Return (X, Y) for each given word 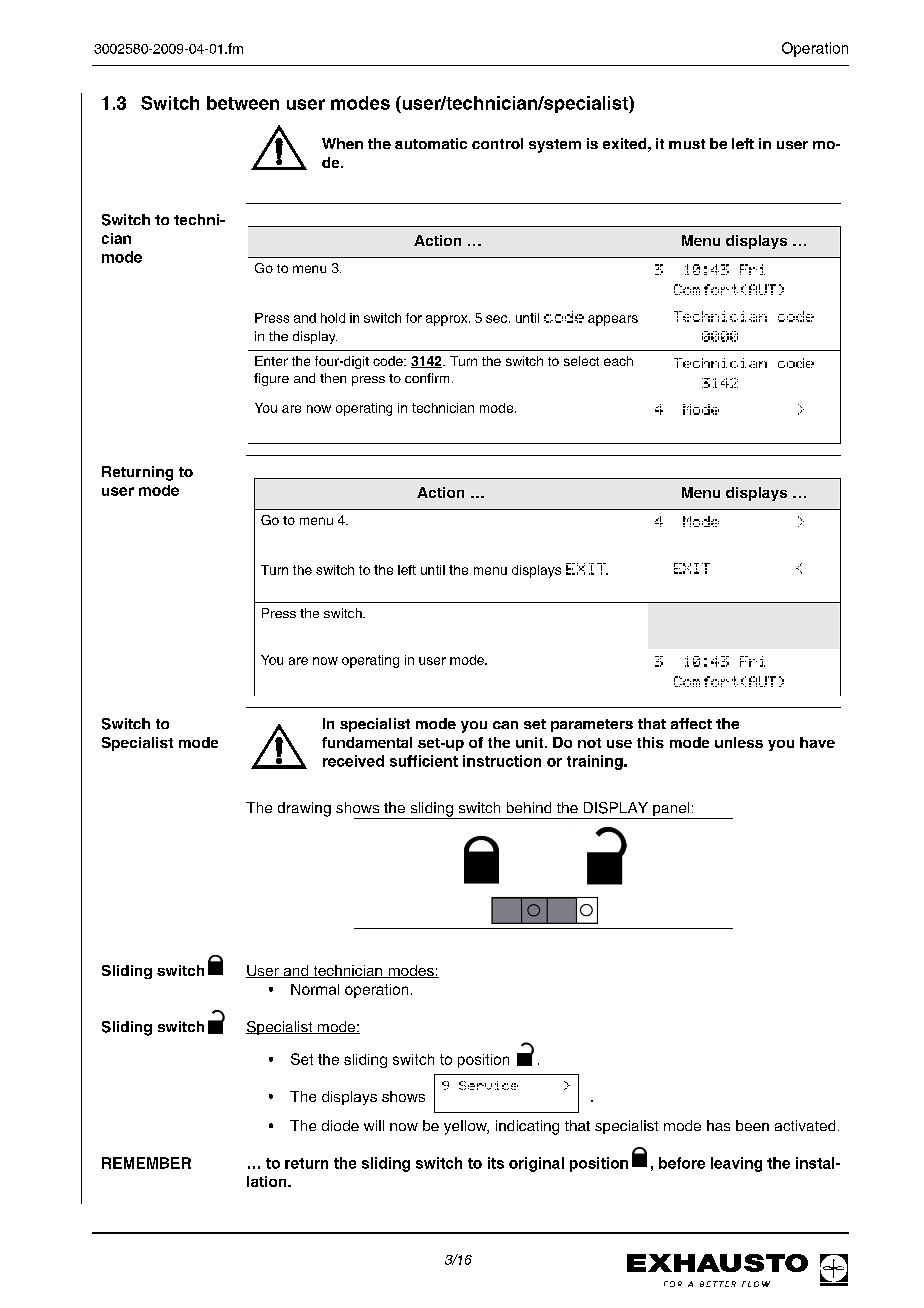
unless (739, 742)
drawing (304, 809)
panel (671, 810)
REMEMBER (146, 1163)
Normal (315, 989)
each (618, 361)
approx (448, 320)
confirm (427, 378)
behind (529, 807)
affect (691, 723)
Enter (271, 361)
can (505, 725)
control (497, 143)
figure (271, 379)
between (243, 103)
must (687, 144)
